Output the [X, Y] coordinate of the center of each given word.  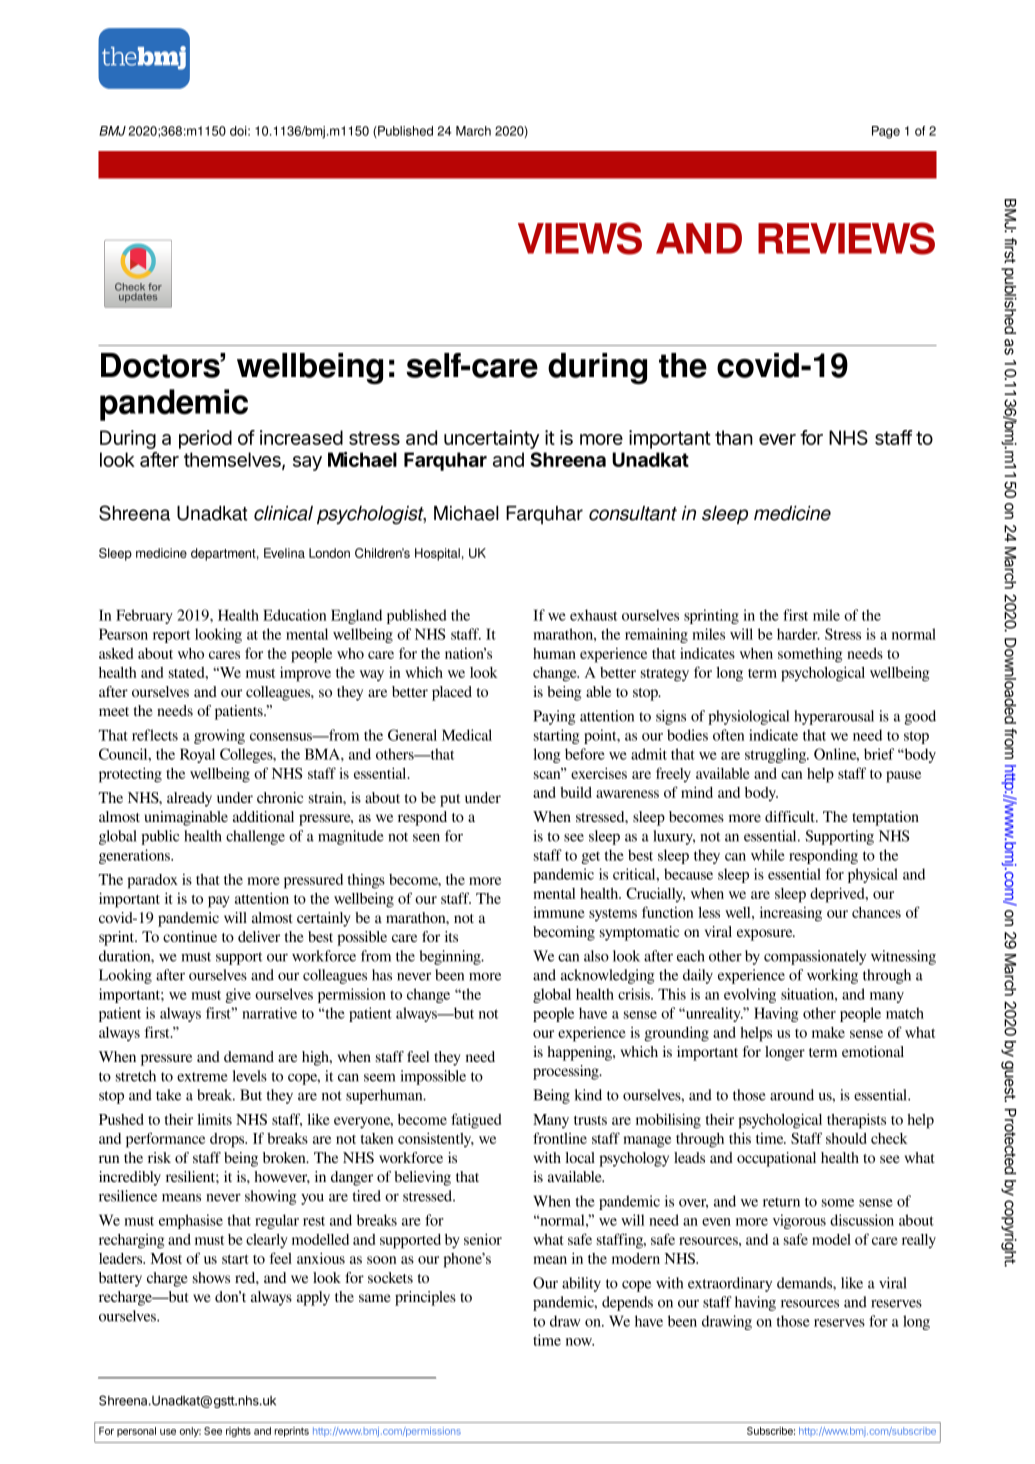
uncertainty [492, 439]
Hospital [437, 554]
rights [238, 1432]
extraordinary [730, 1284]
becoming [564, 933]
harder [798, 634]
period [205, 439]
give [238, 995]
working [832, 976]
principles [425, 1298]
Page [886, 132]
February [144, 616]
